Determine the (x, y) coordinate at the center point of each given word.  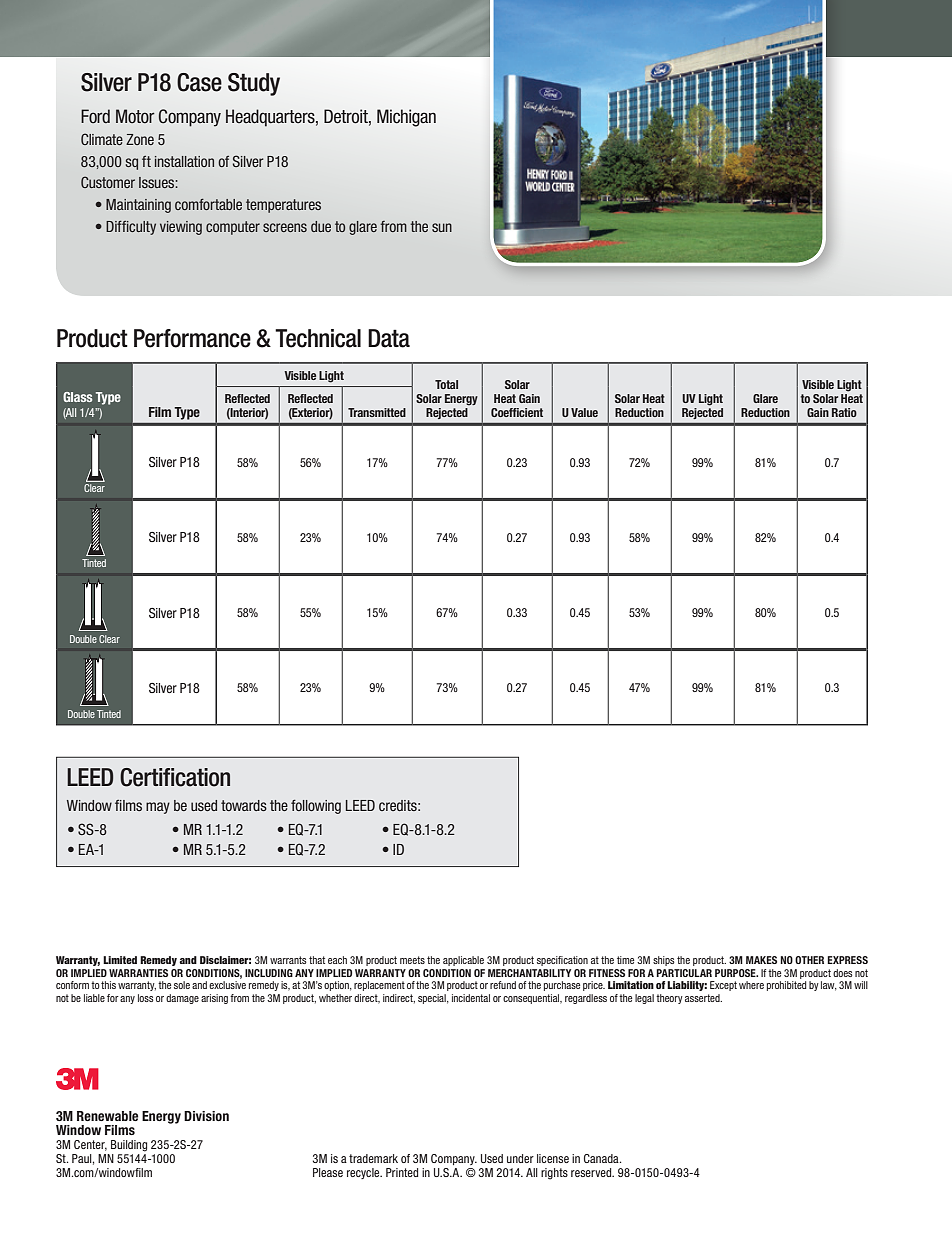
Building (129, 1146)
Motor (135, 116)
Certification (175, 777)
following (316, 807)
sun (442, 227)
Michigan (406, 118)
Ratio (844, 412)
